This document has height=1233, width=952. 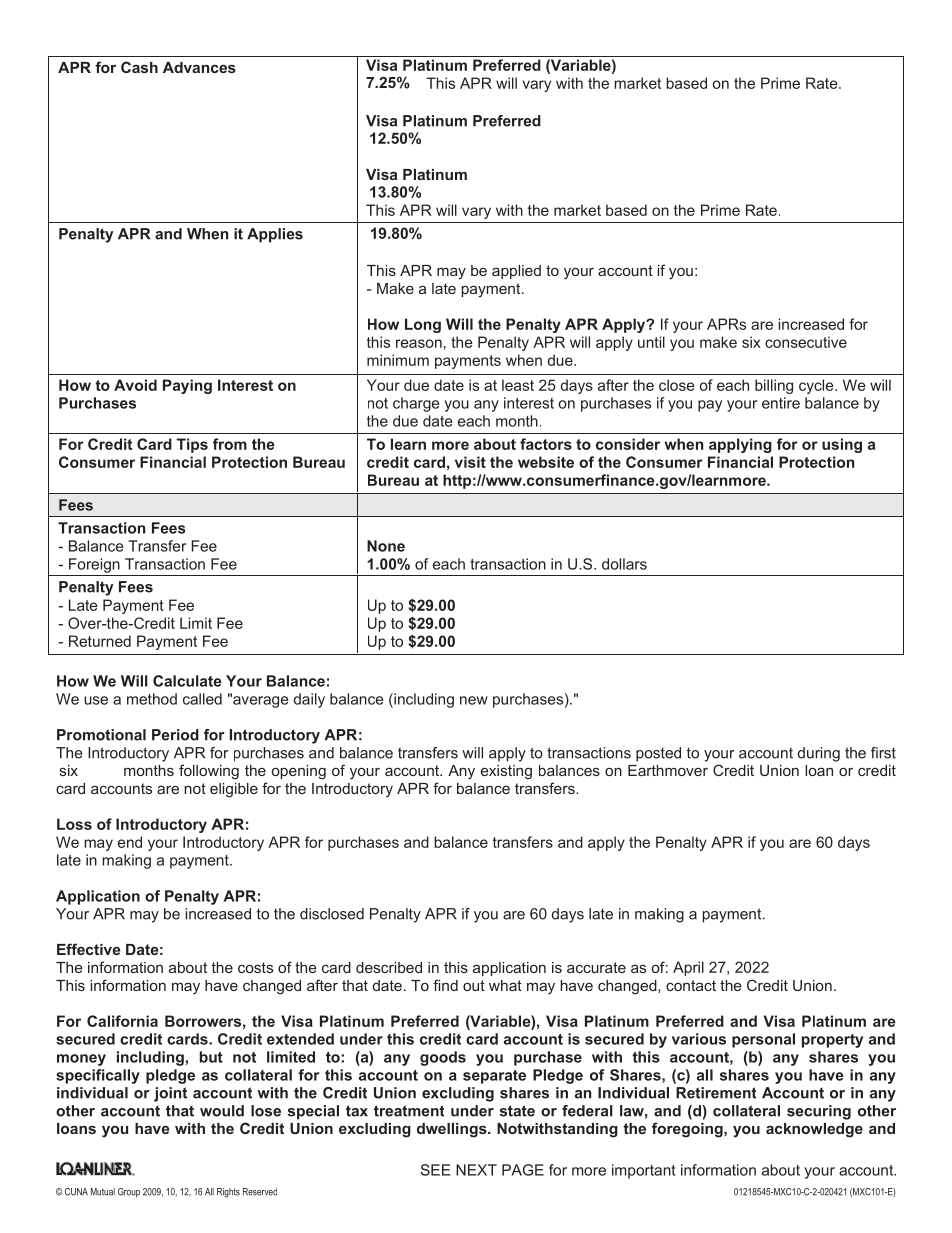 What do you see at coordinates (806, 342) in the document?
I see `consecutive` at bounding box center [806, 342].
